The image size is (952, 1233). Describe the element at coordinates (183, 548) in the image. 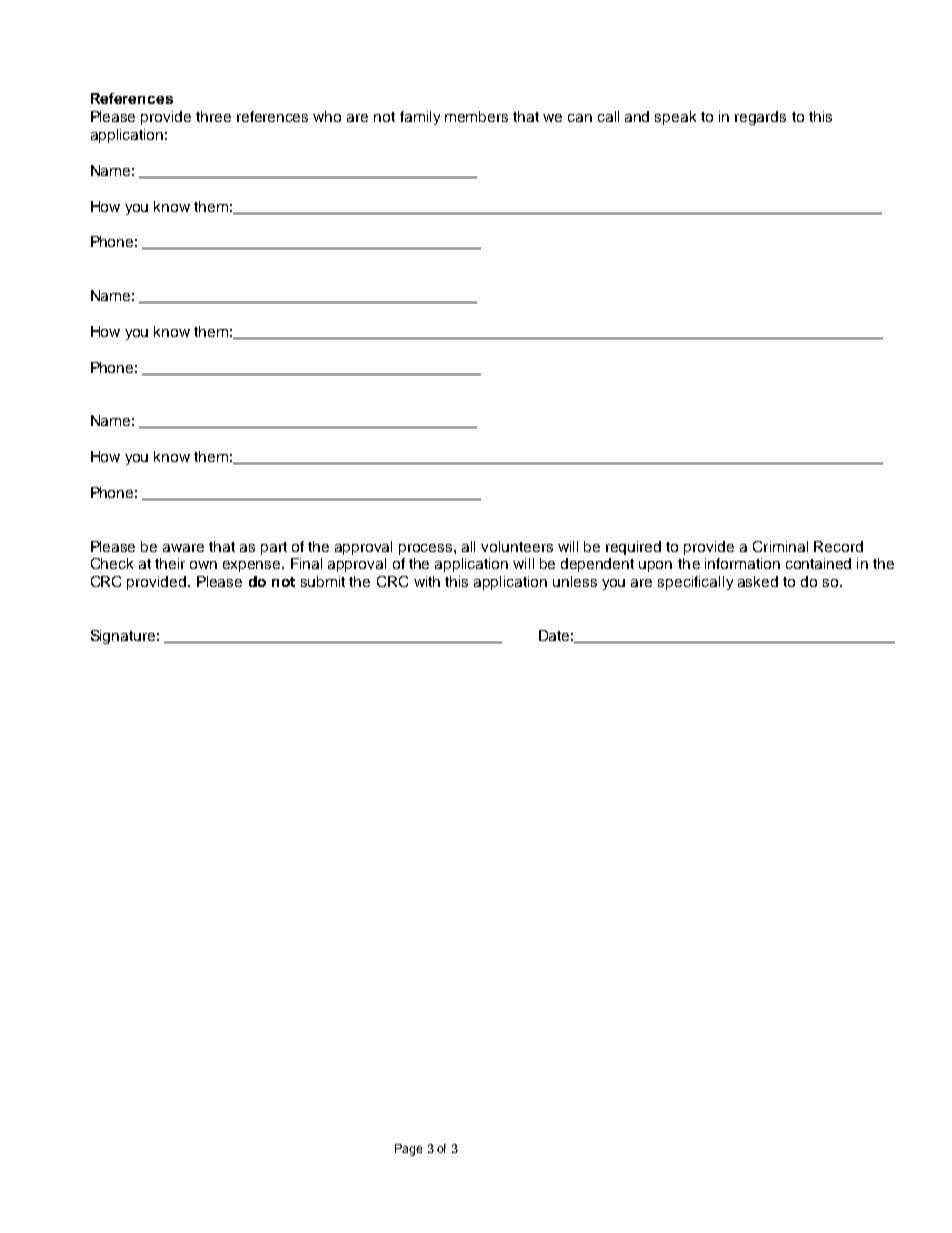

I see `aware` at that location.
